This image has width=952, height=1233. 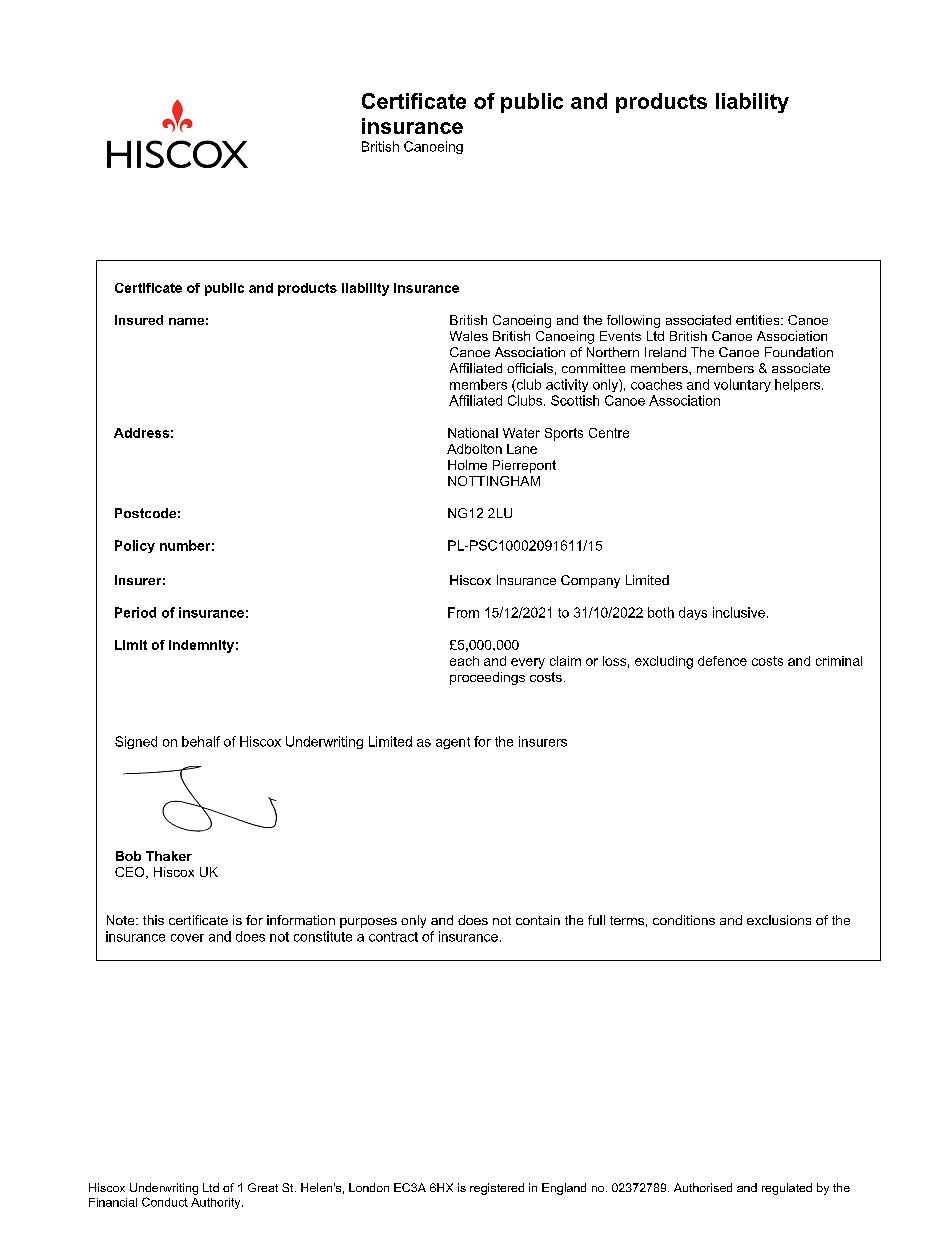 I want to click on Authority, so click(x=217, y=1203).
